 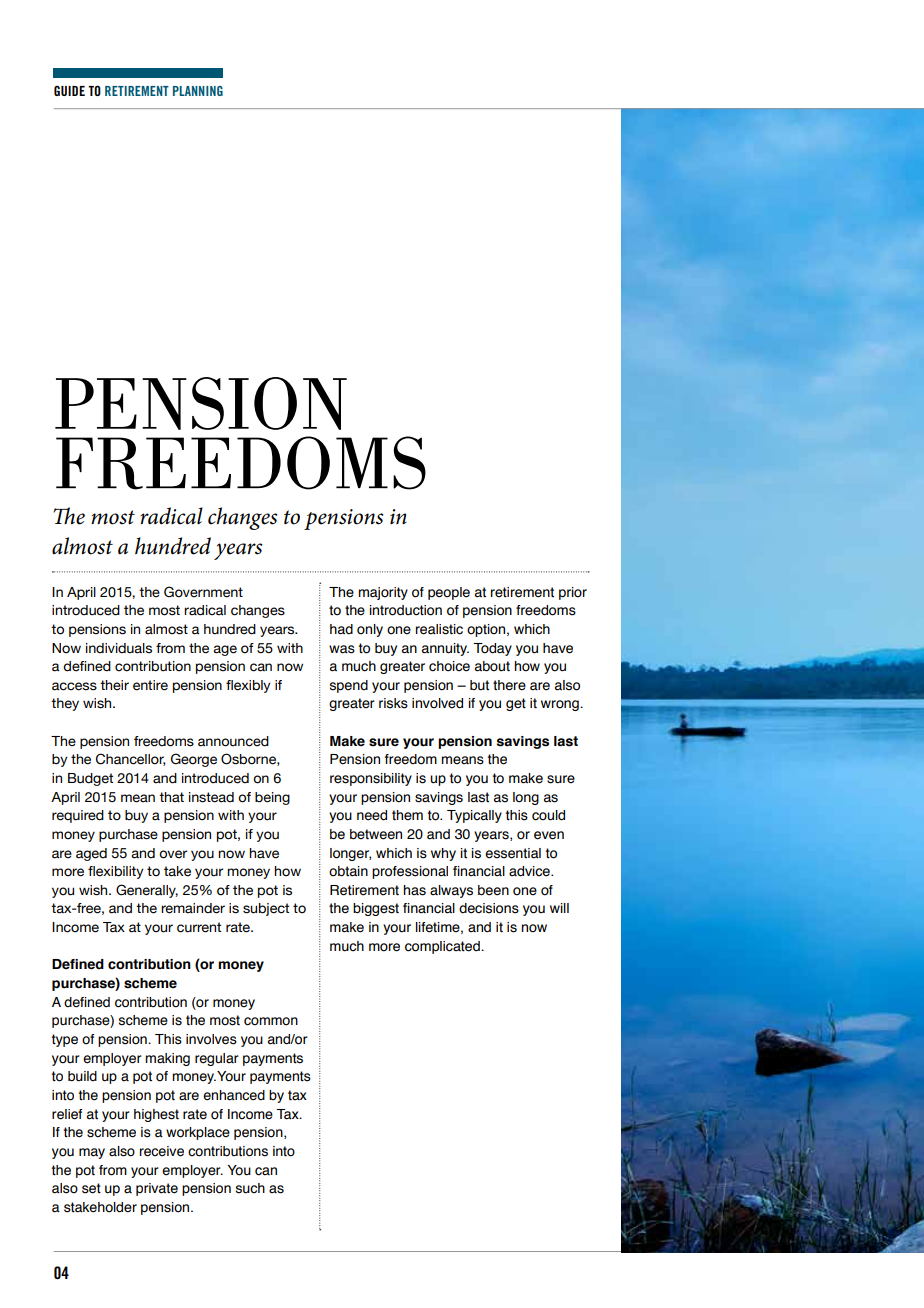 What do you see at coordinates (449, 593) in the image?
I see `people` at bounding box center [449, 593].
